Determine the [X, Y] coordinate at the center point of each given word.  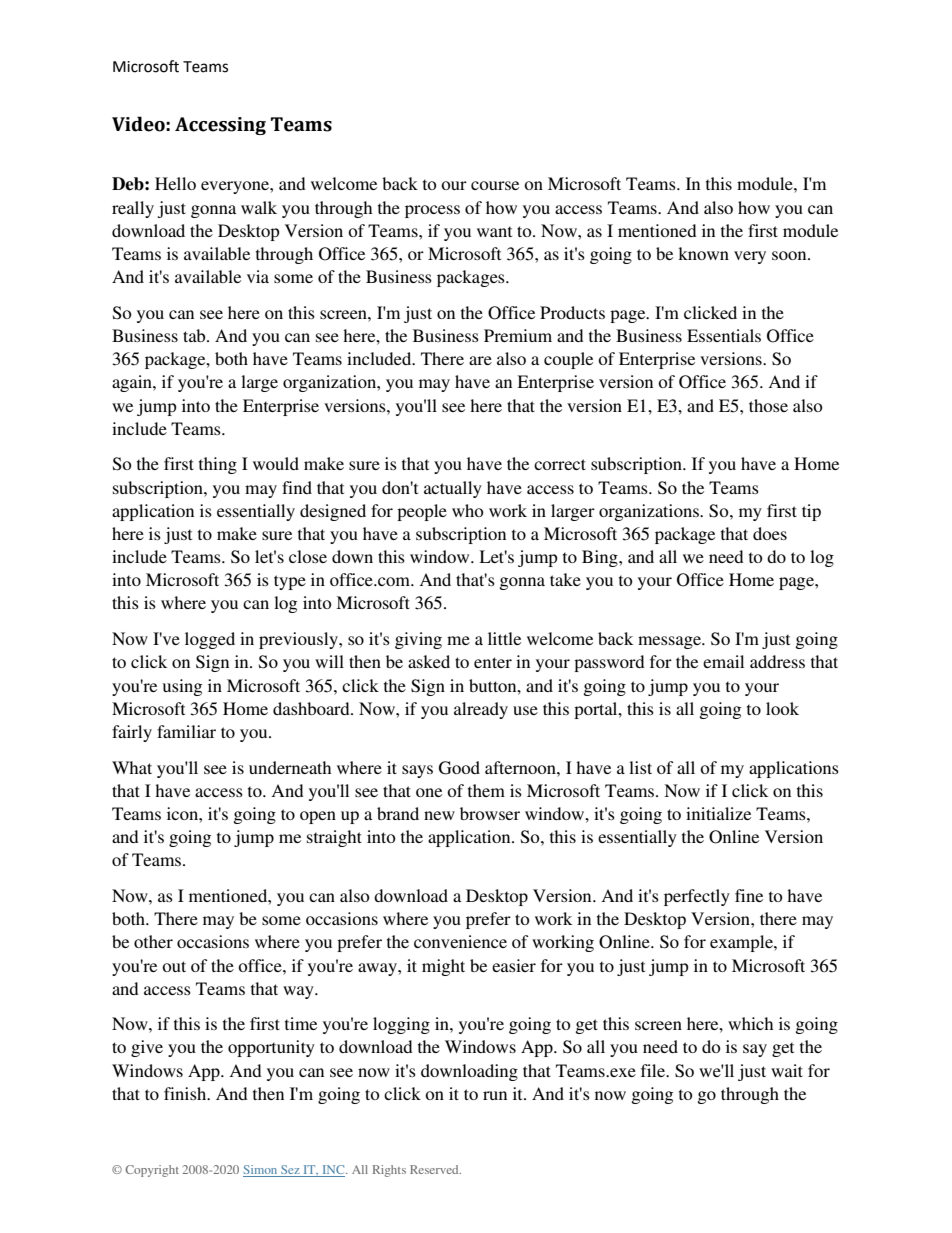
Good [459, 768]
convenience [460, 941]
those [768, 405]
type [290, 582]
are [480, 360]
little [504, 638]
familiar [186, 731]
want [494, 231]
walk [259, 207]
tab [195, 335]
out [174, 966]
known [703, 253]
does [770, 533]
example [742, 943]
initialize [718, 813]
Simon [261, 1171]
